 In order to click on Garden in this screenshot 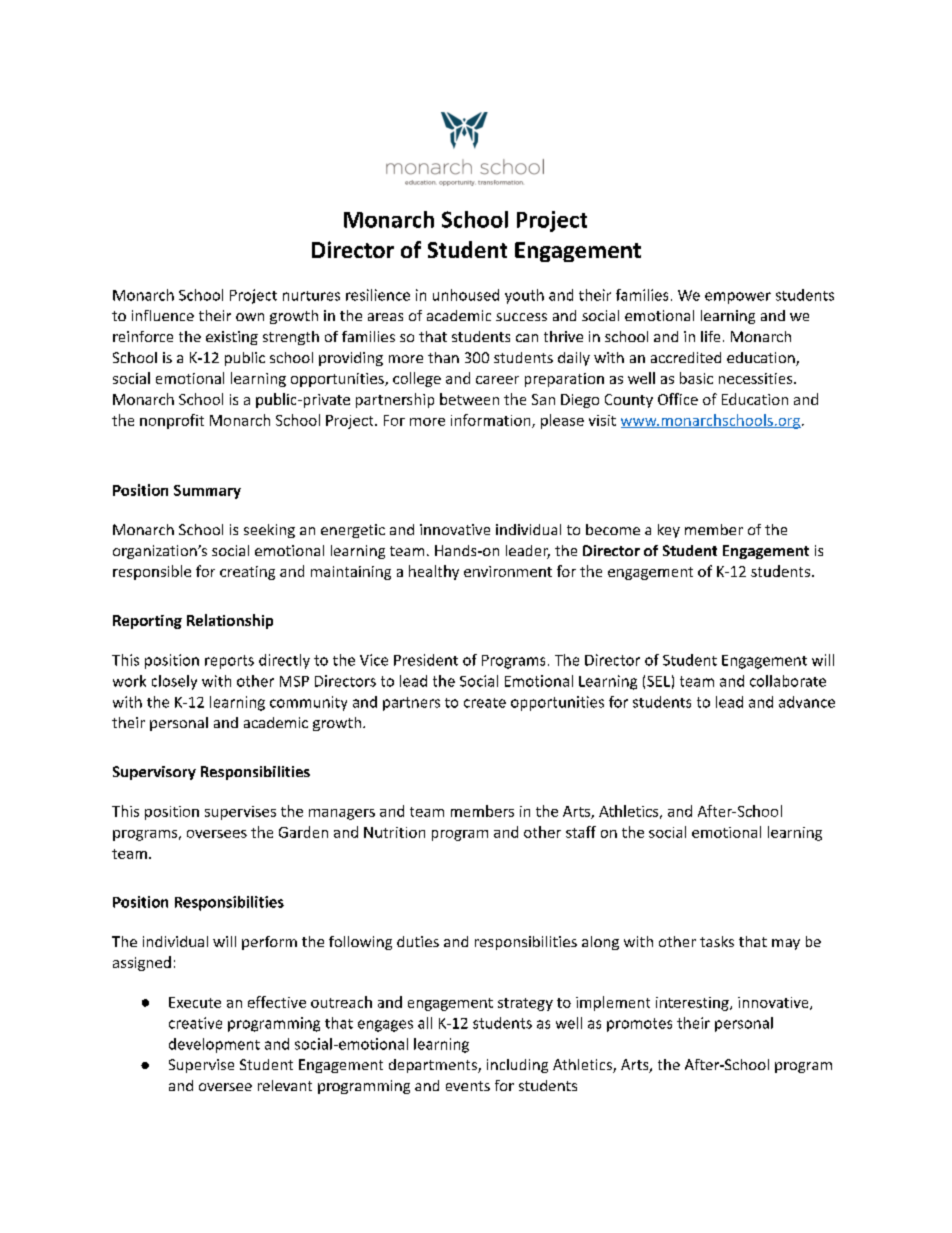, I will do `click(303, 832)`.
